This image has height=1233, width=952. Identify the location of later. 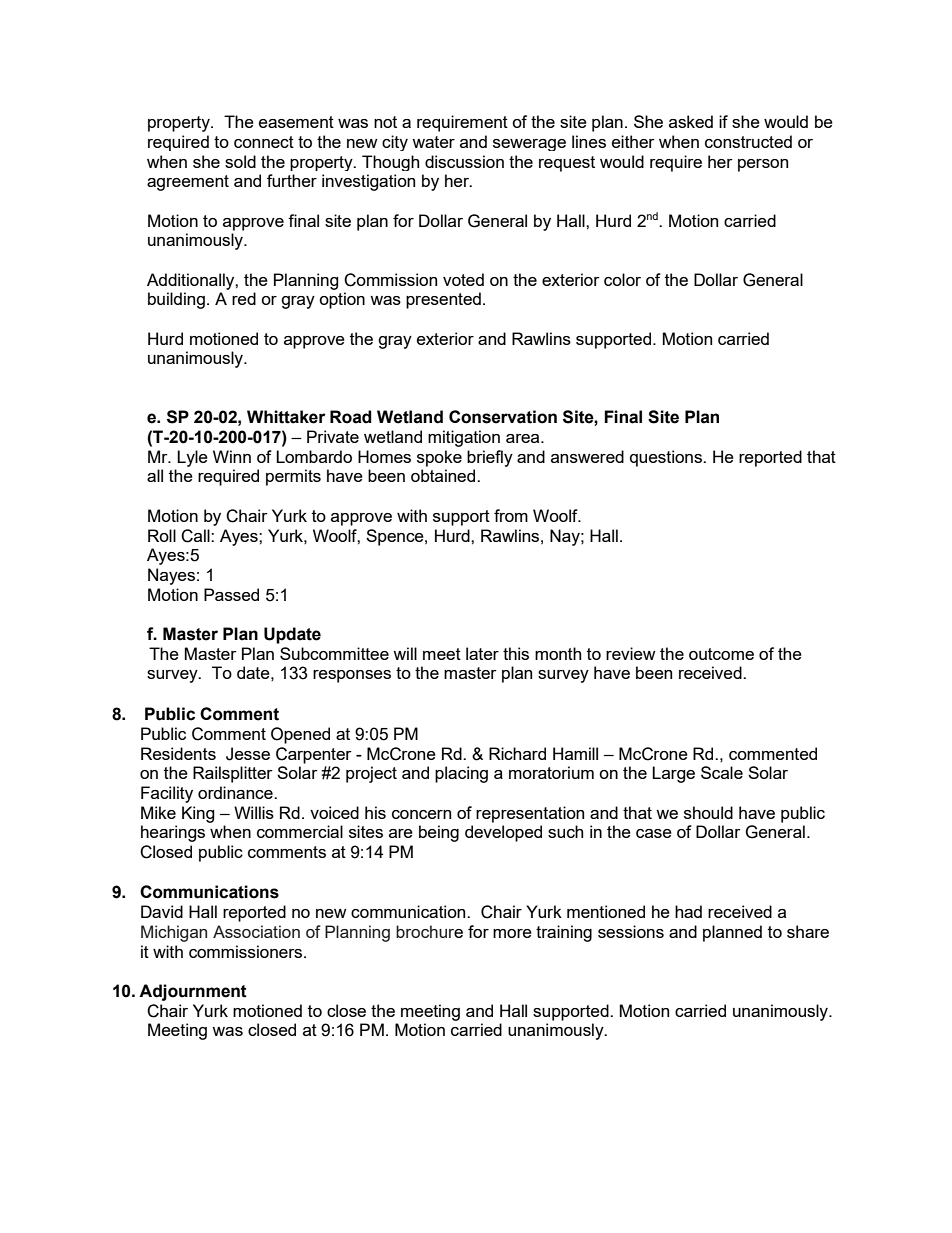
(482, 653).
